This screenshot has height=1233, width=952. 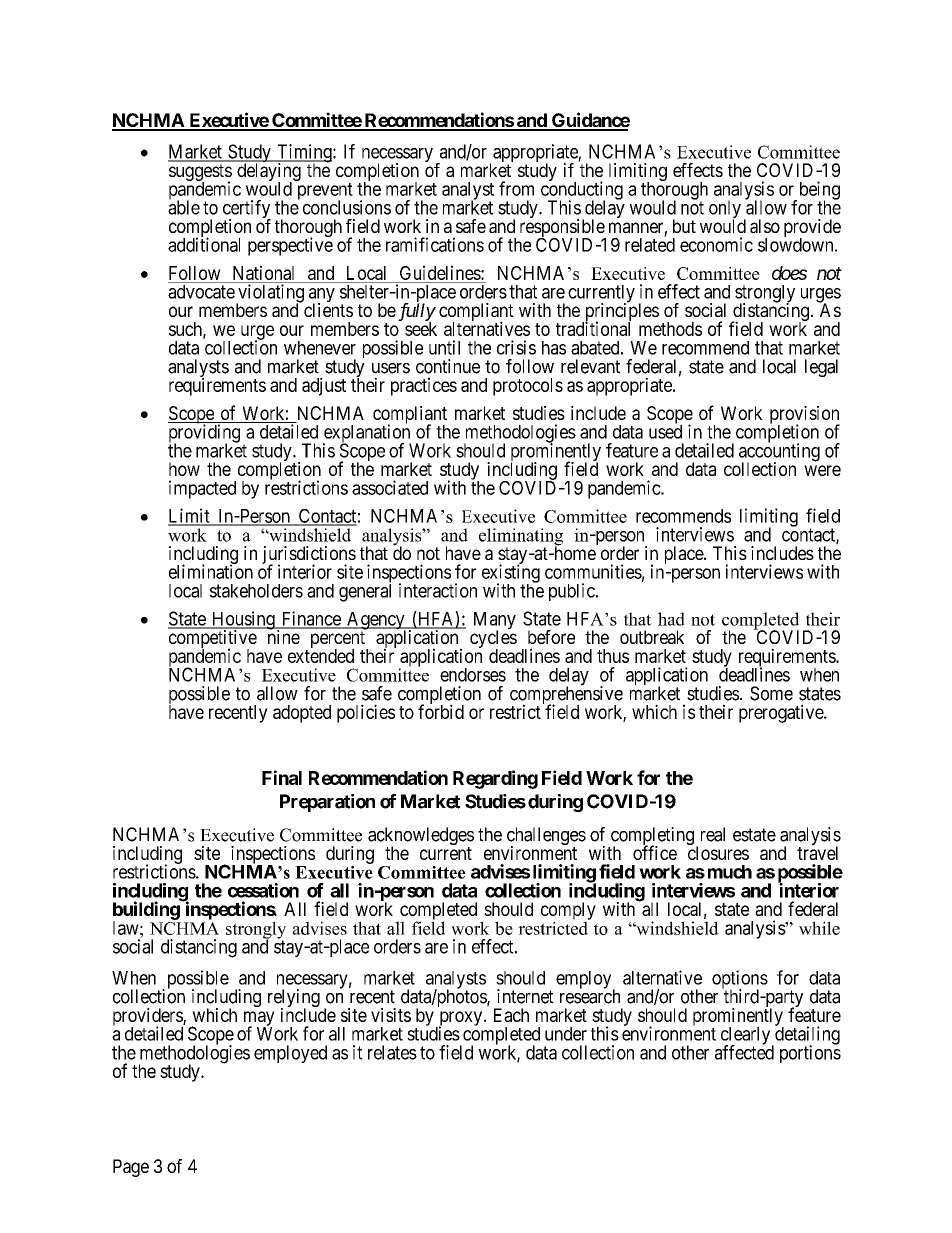 I want to click on affected, so click(x=744, y=1052).
